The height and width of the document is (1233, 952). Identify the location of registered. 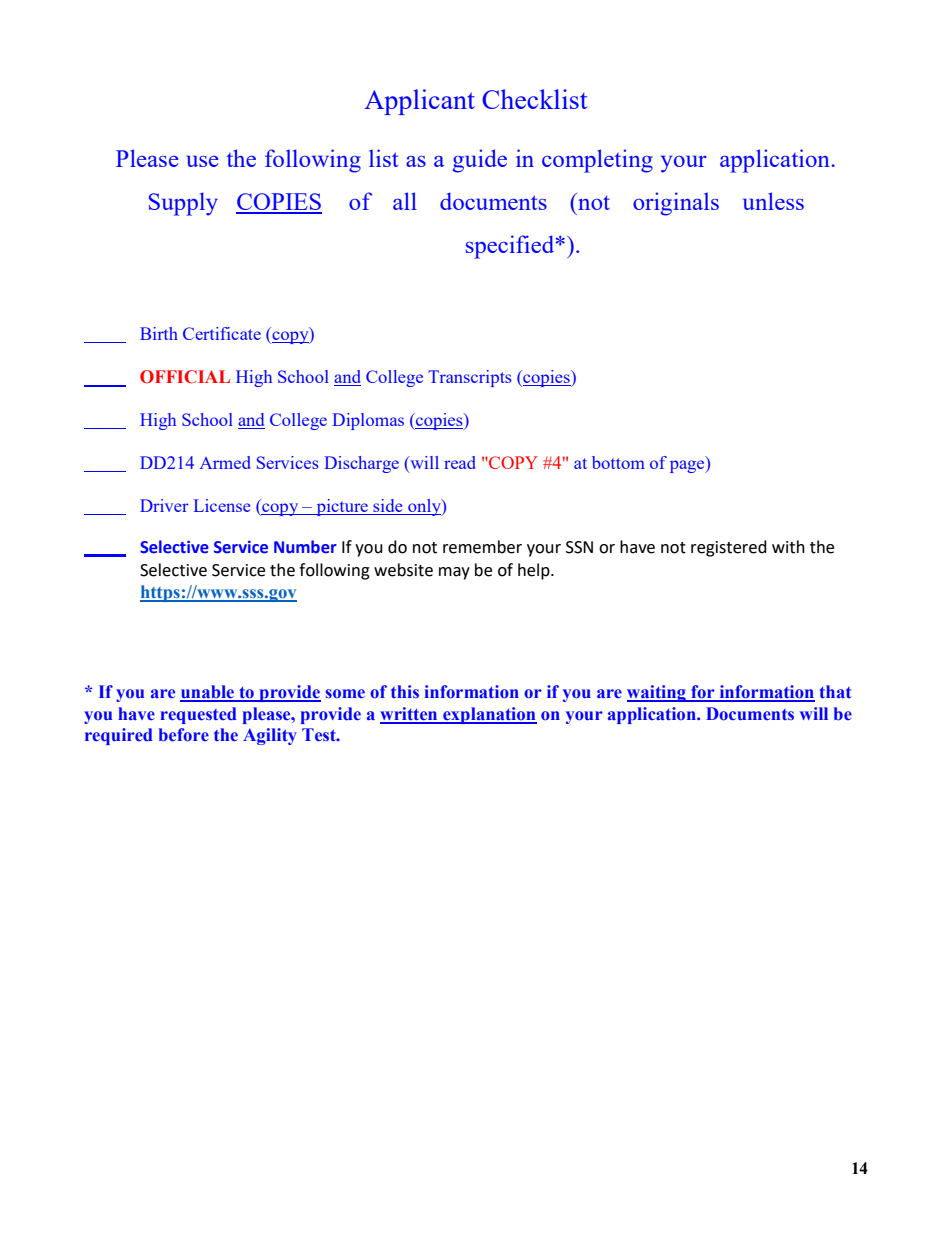
(729, 548).
